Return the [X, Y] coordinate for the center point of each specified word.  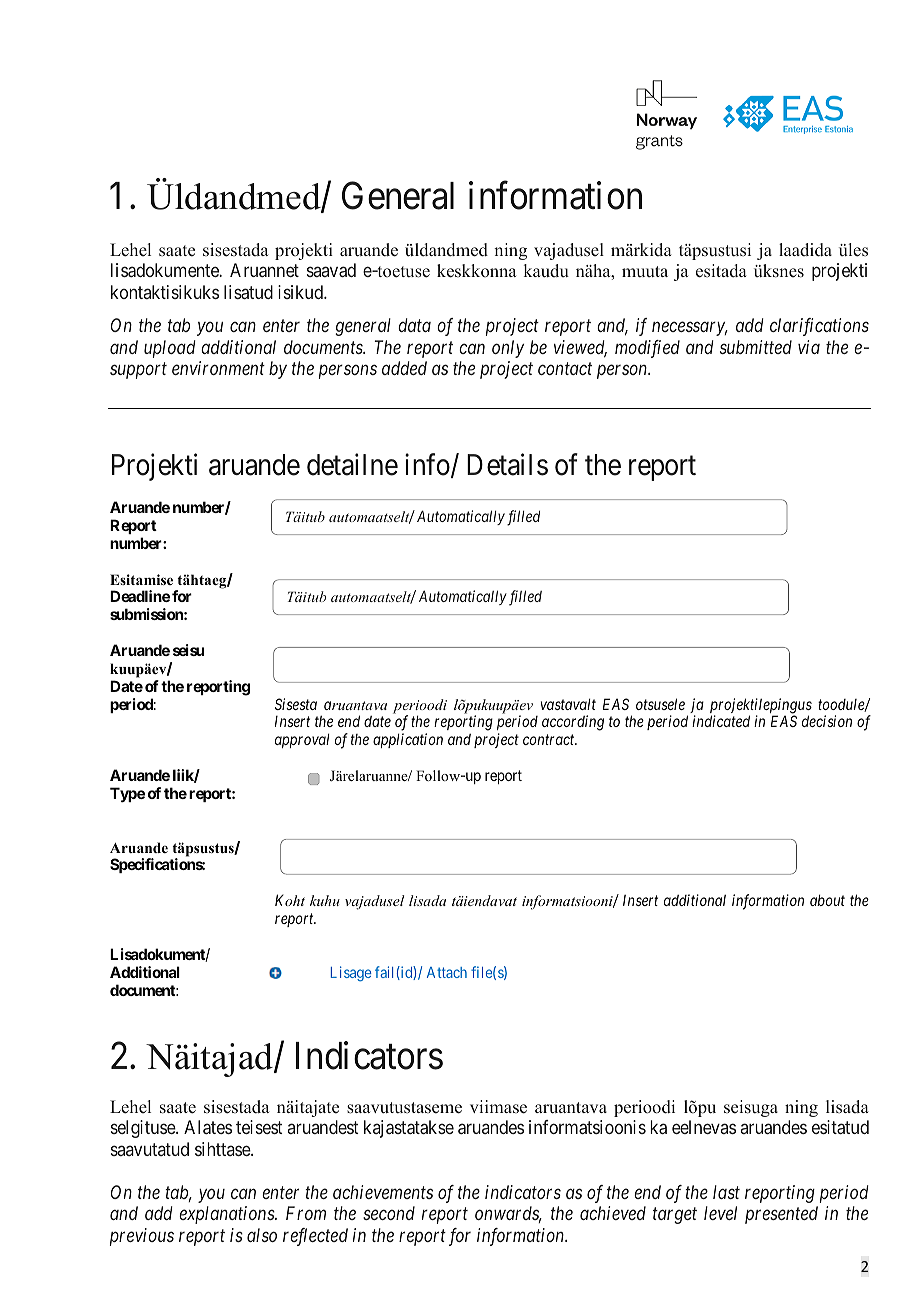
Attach [447, 972]
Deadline [140, 596]
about [827, 900]
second [389, 1213]
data [414, 325]
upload [170, 349]
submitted [756, 347]
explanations [227, 1215]
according [573, 723]
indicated [721, 721]
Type [127, 794]
